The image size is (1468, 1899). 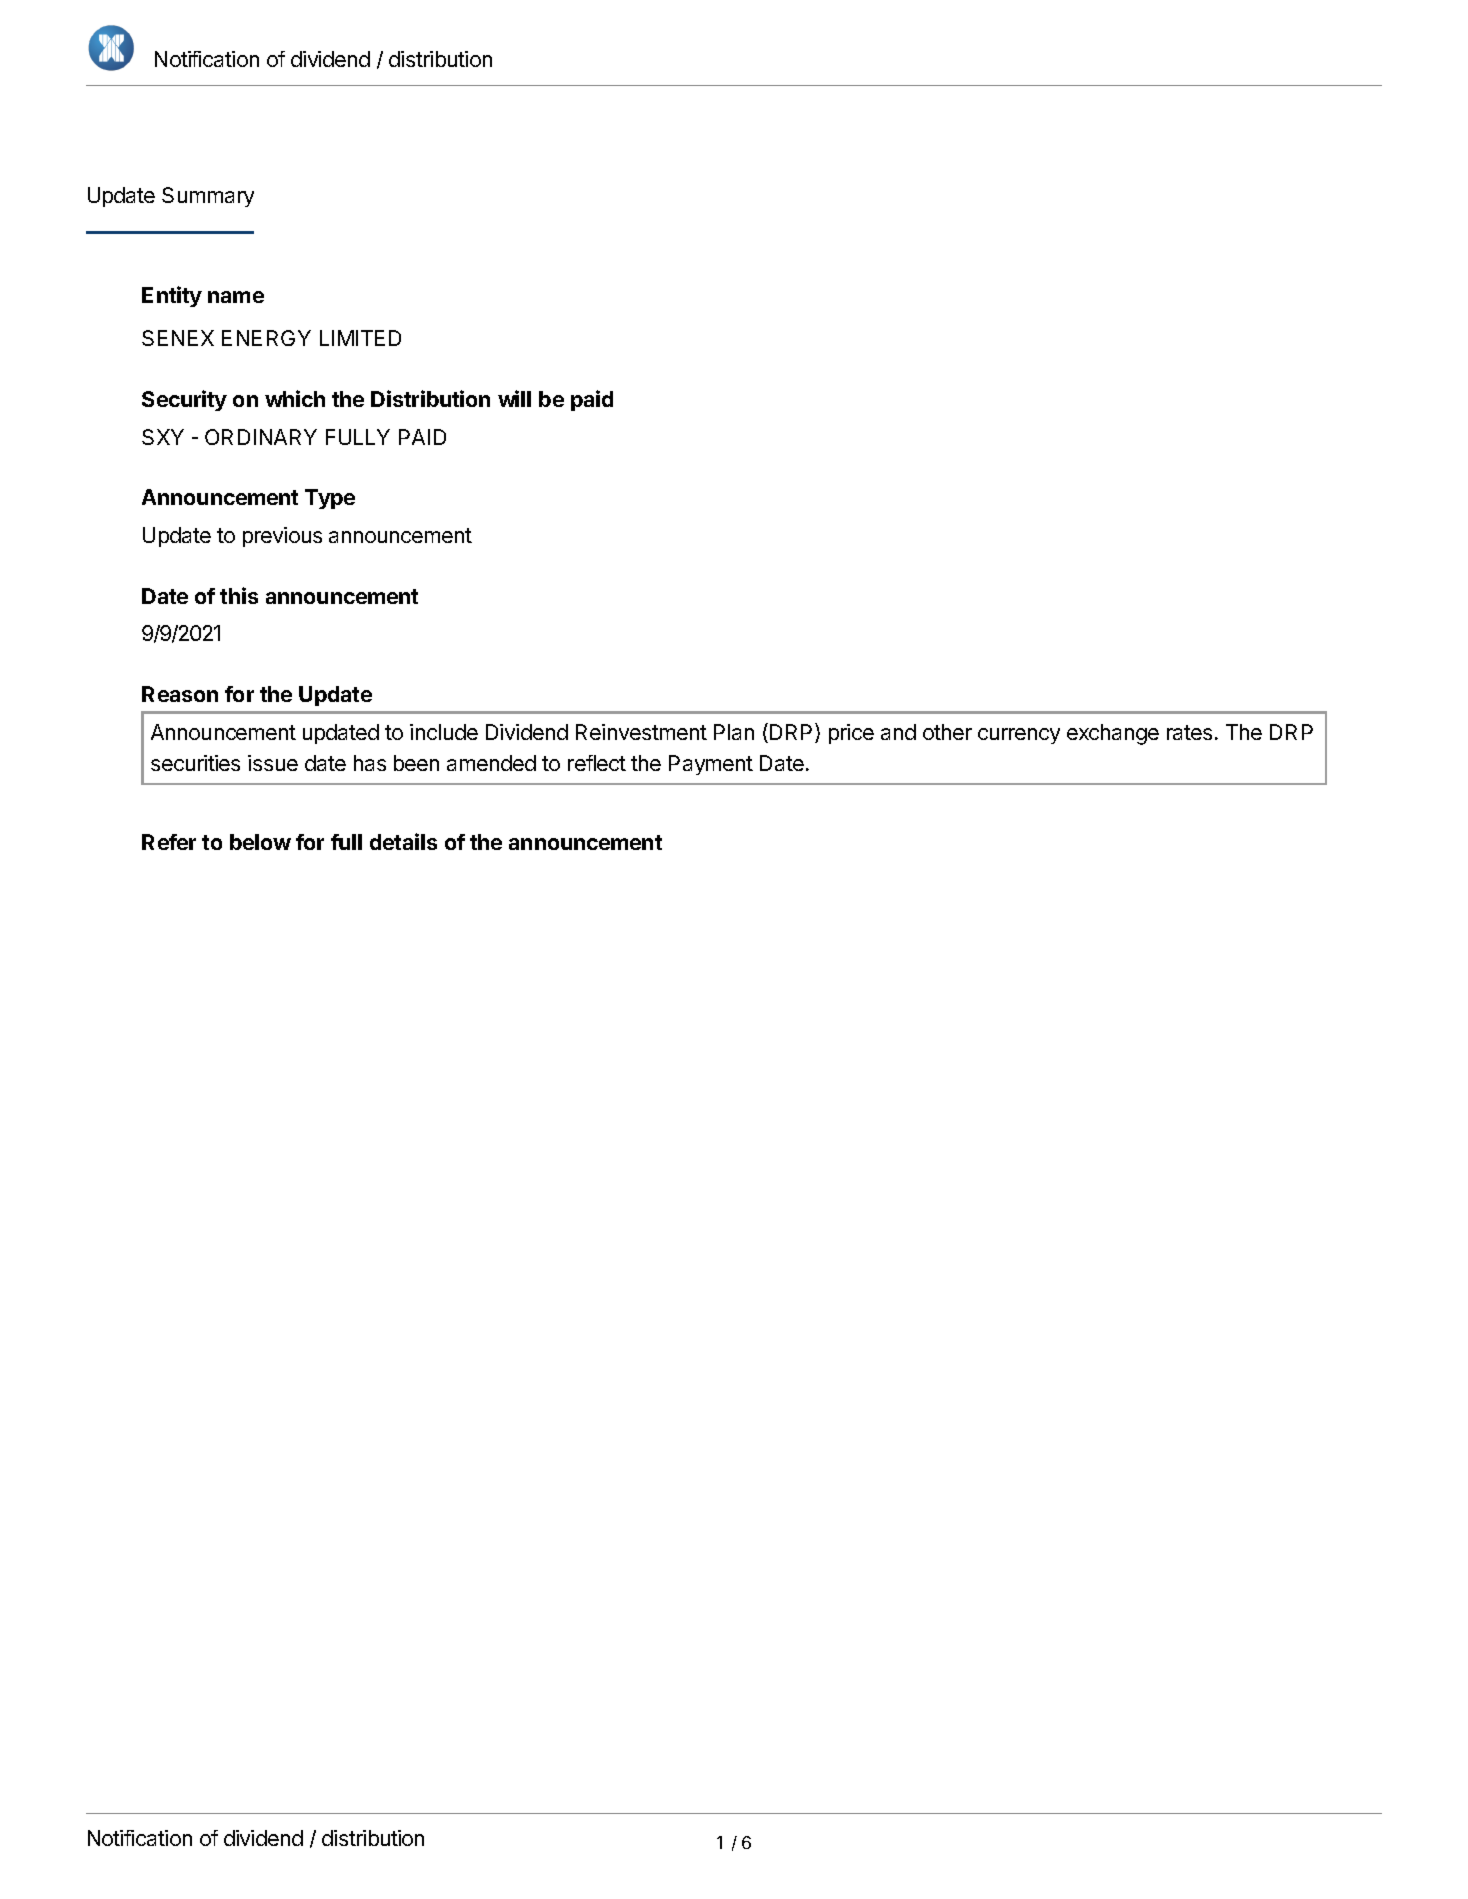 What do you see at coordinates (180, 694) in the document?
I see `Reason` at bounding box center [180, 694].
